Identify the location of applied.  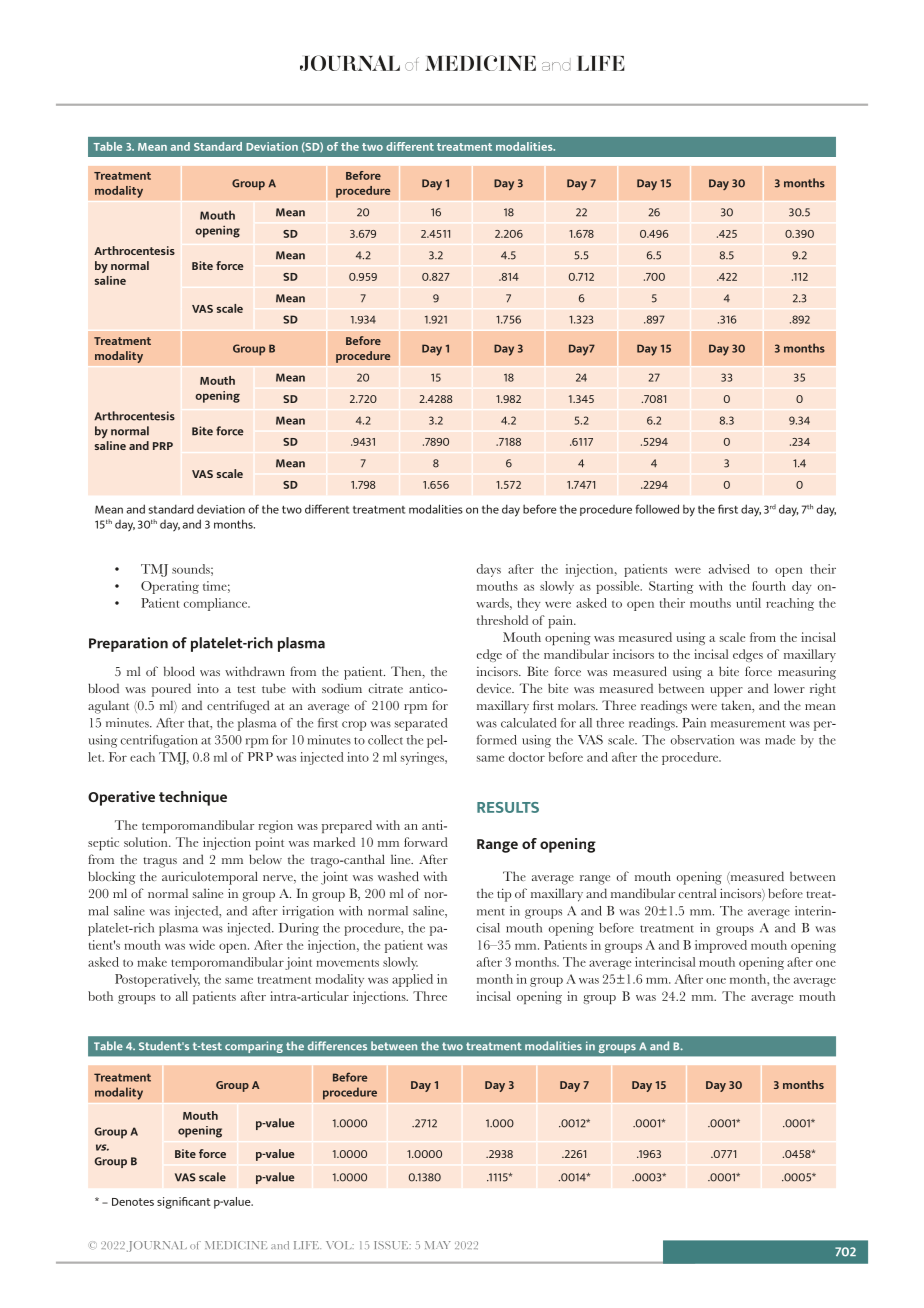
(412, 980).
